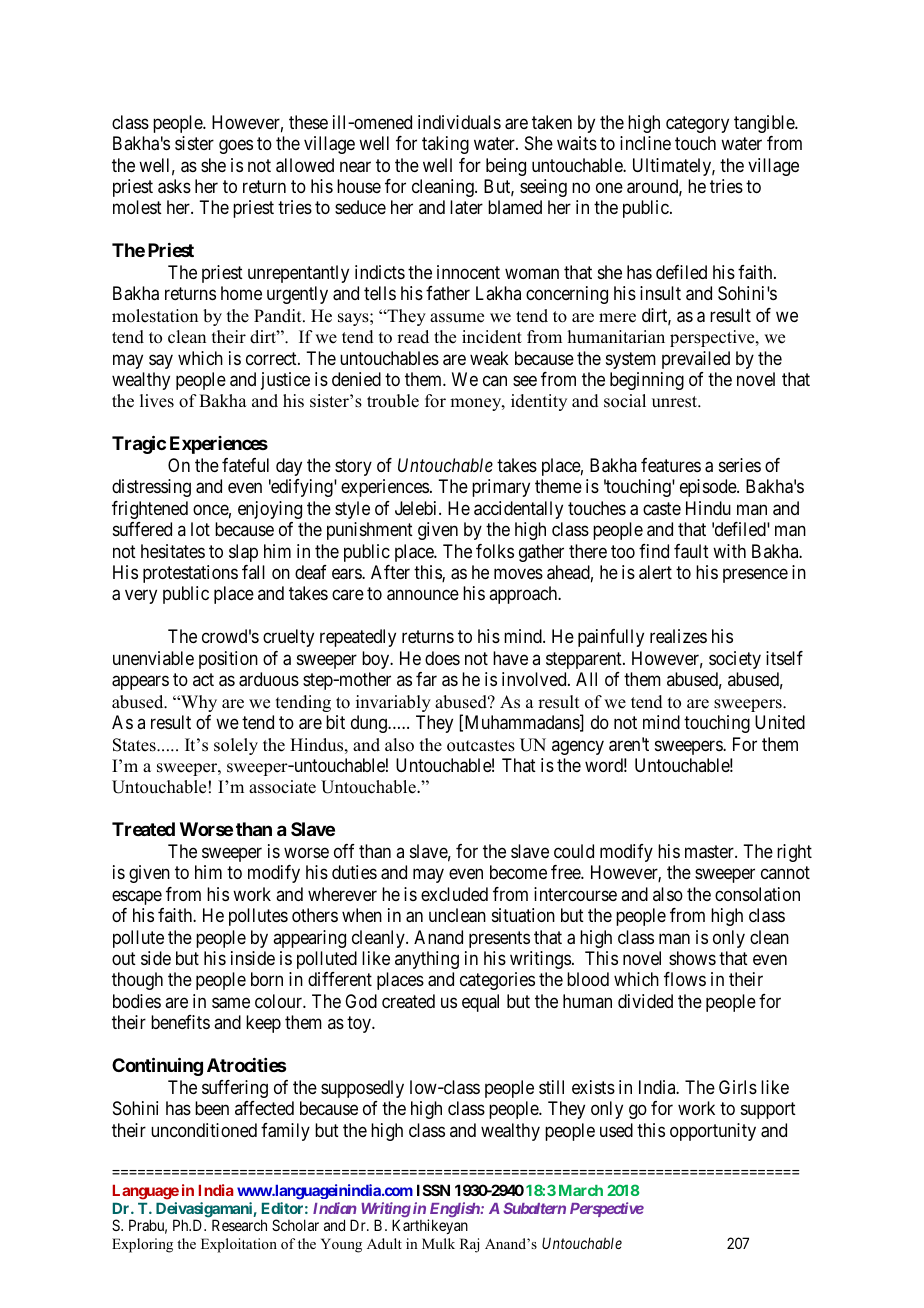 The height and width of the document is (1308, 924). I want to click on far, so click(426, 679).
